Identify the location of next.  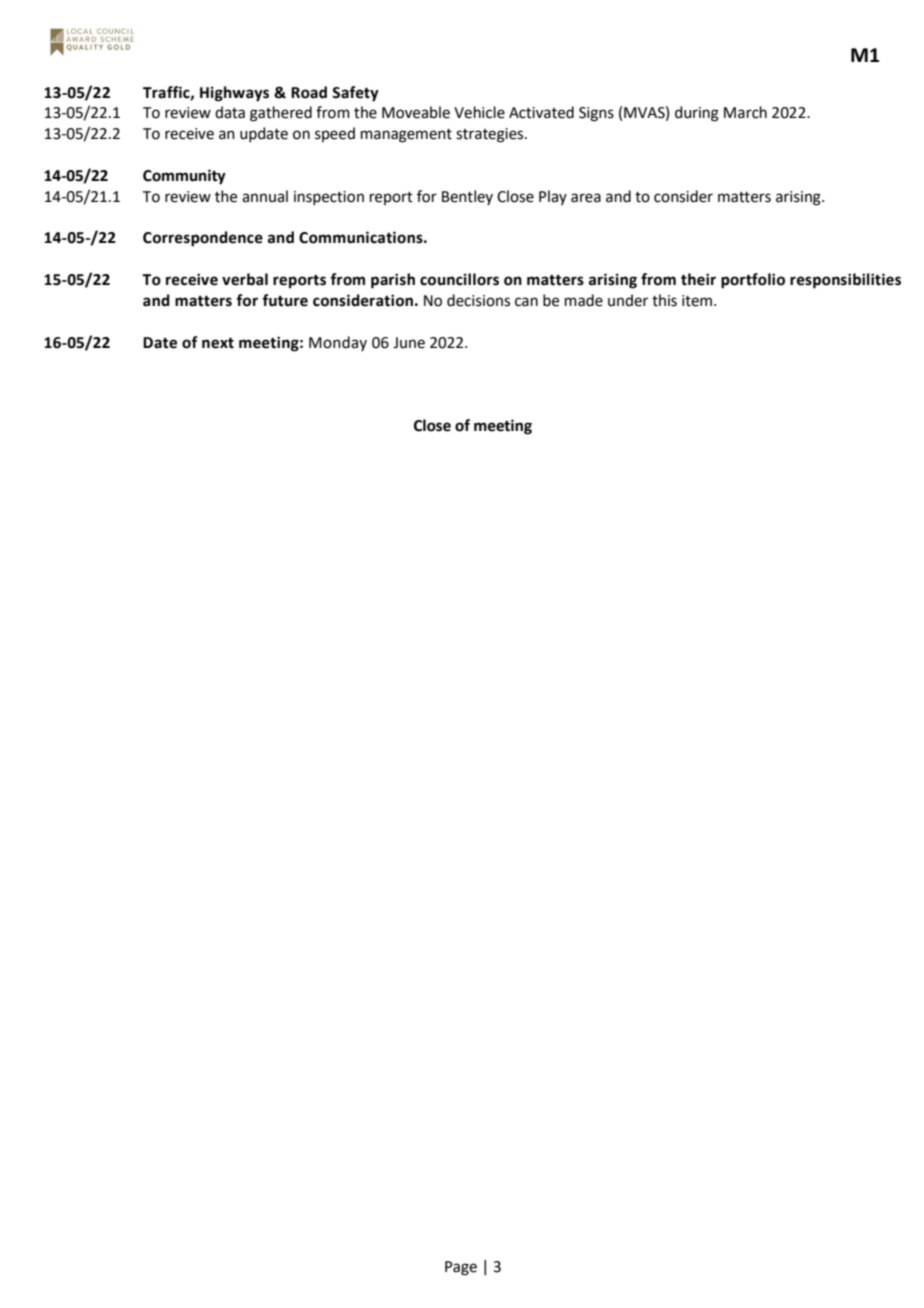
(218, 343).
